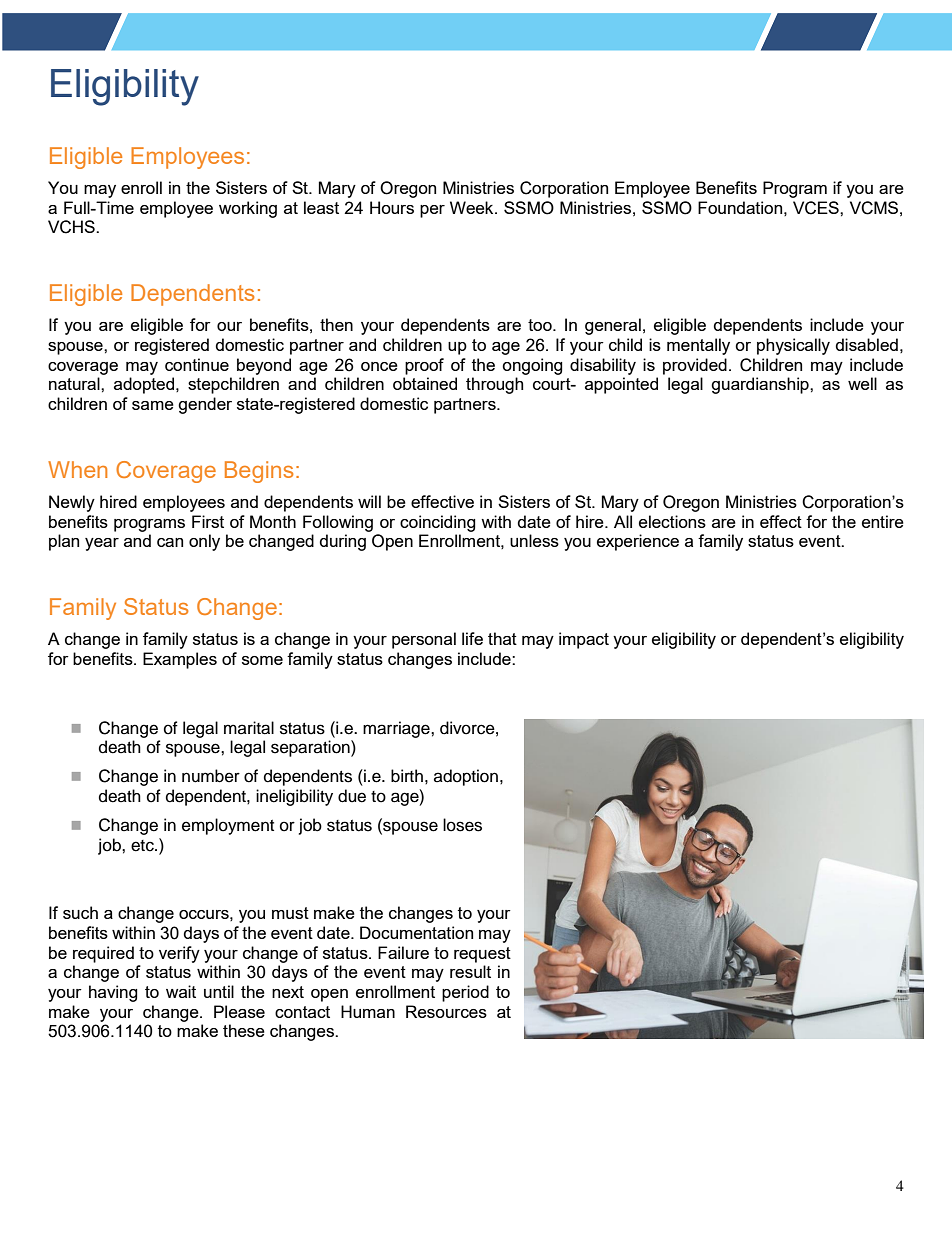  What do you see at coordinates (793, 346) in the document?
I see `physically` at bounding box center [793, 346].
